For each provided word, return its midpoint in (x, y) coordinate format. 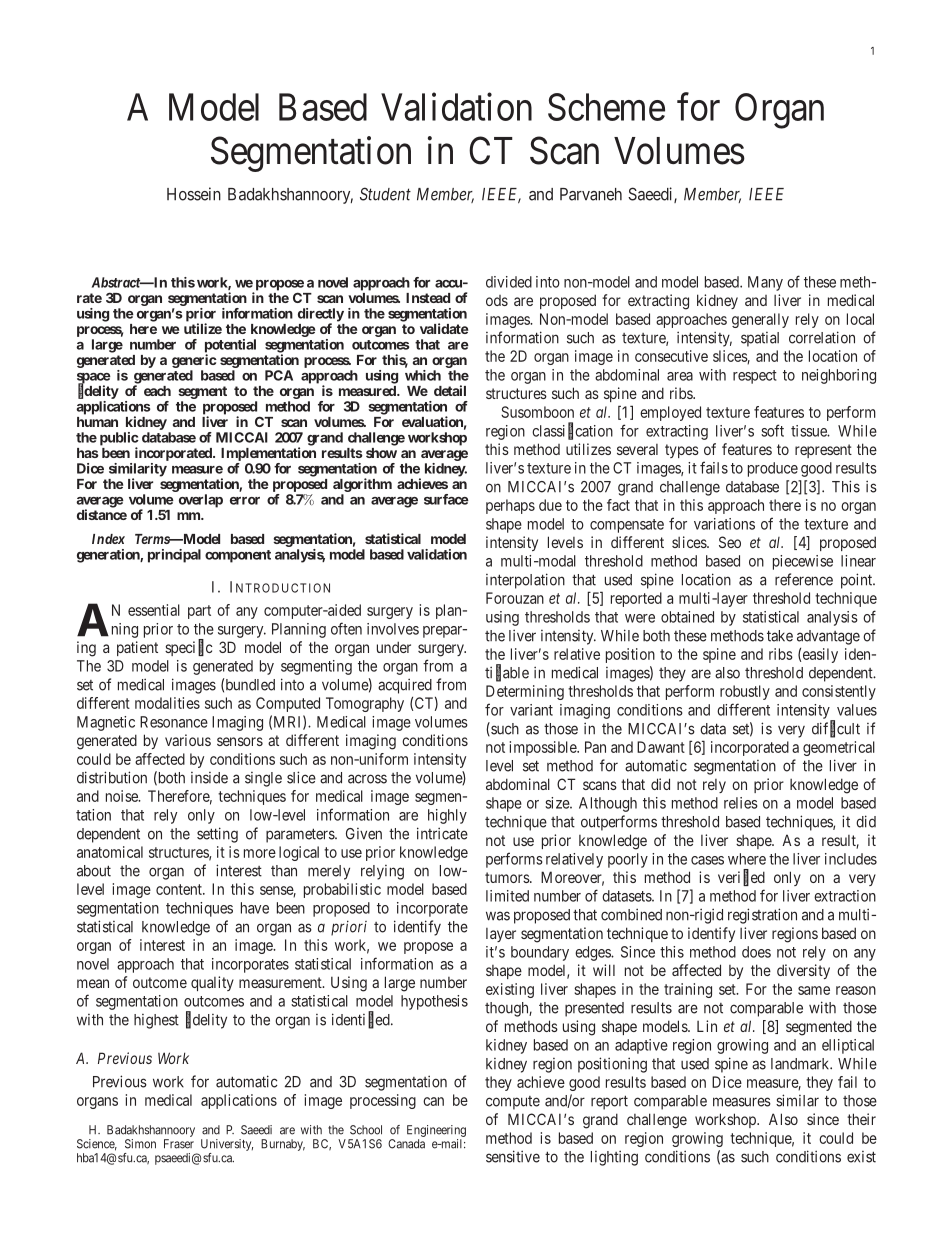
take (780, 636)
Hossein (194, 194)
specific (188, 648)
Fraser (179, 1144)
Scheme (606, 107)
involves (393, 629)
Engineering (436, 1132)
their (861, 1119)
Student (385, 194)
